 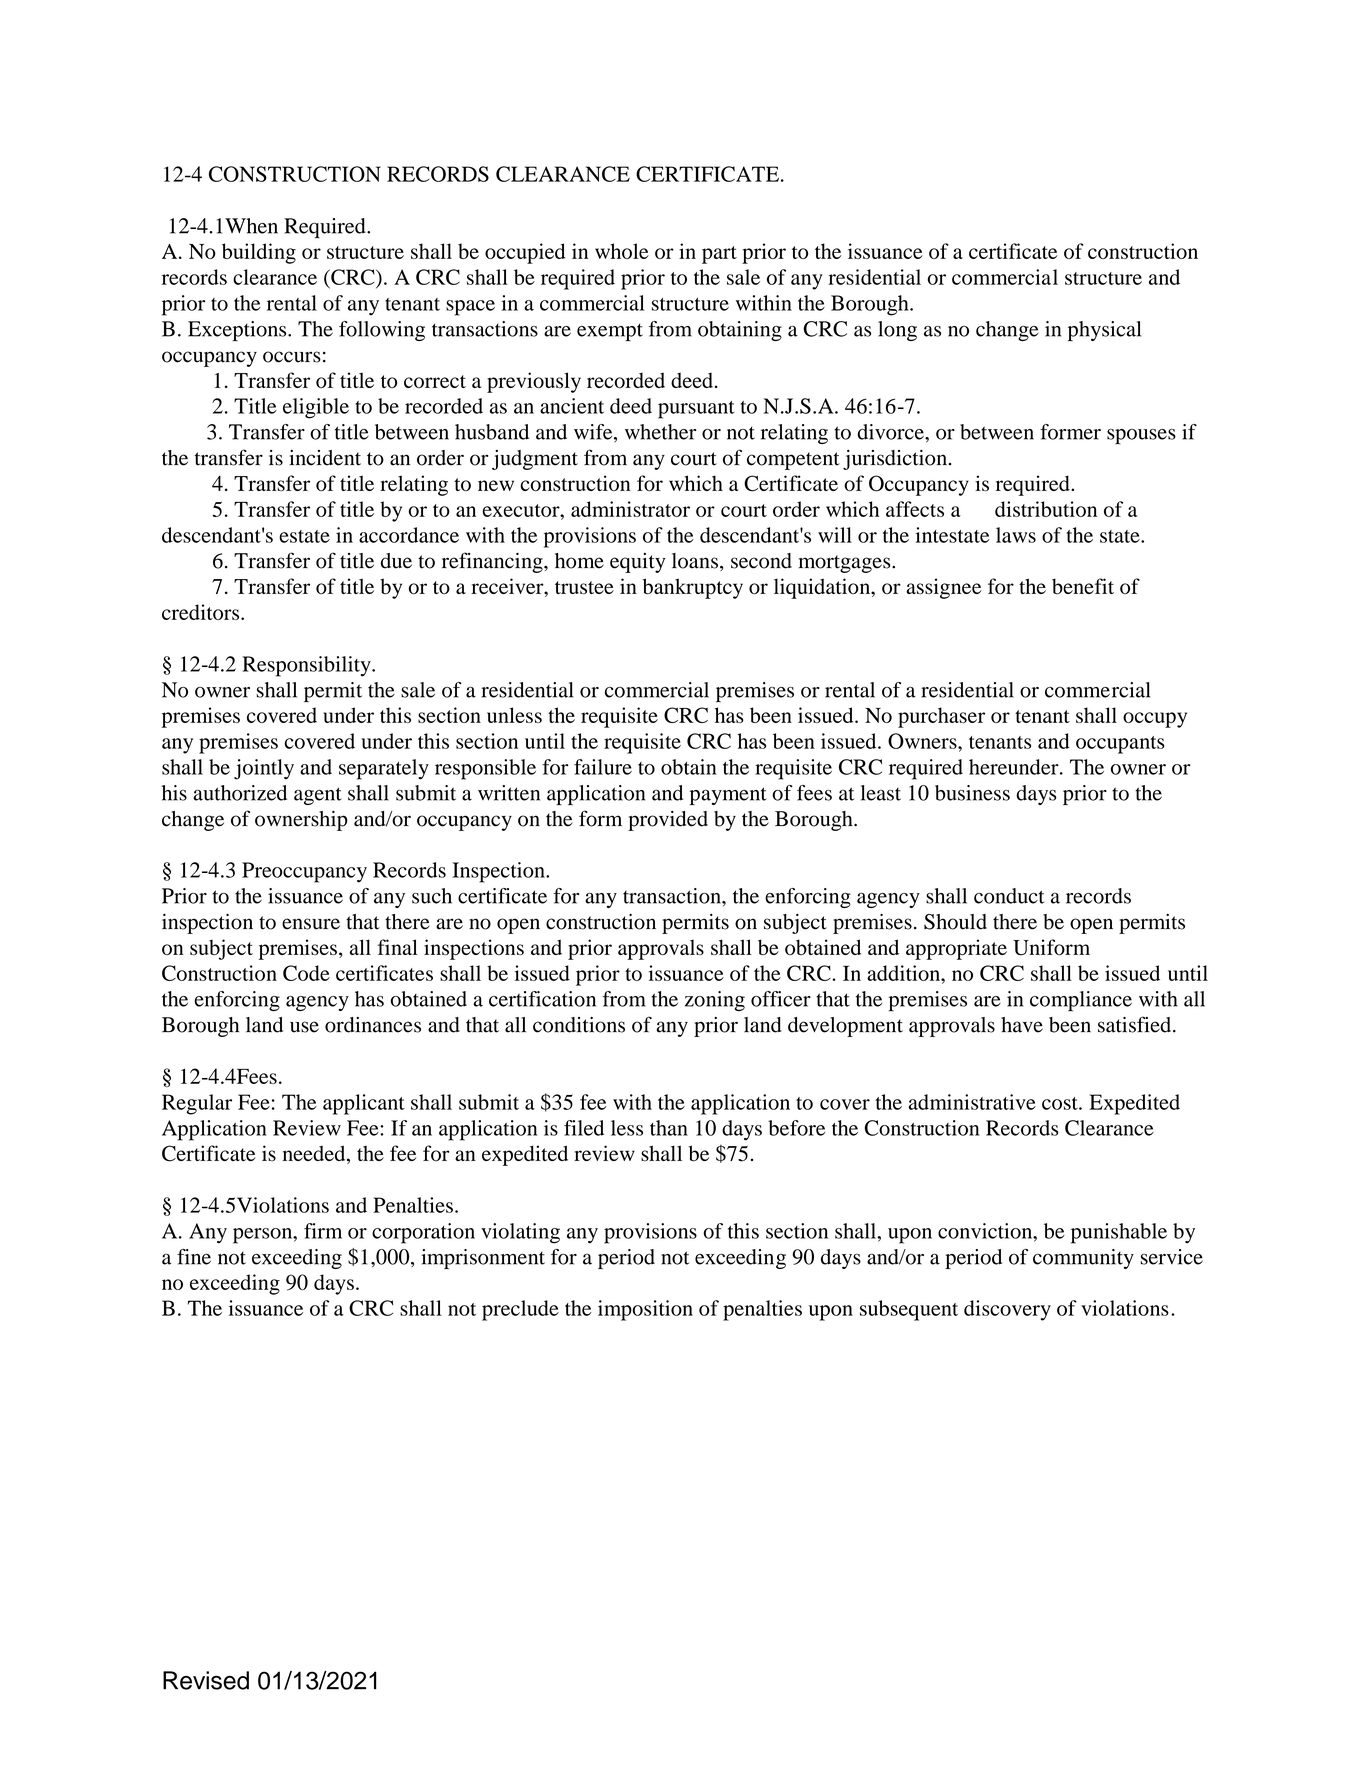 What do you see at coordinates (520, 1310) in the document?
I see `preclude` at bounding box center [520, 1310].
